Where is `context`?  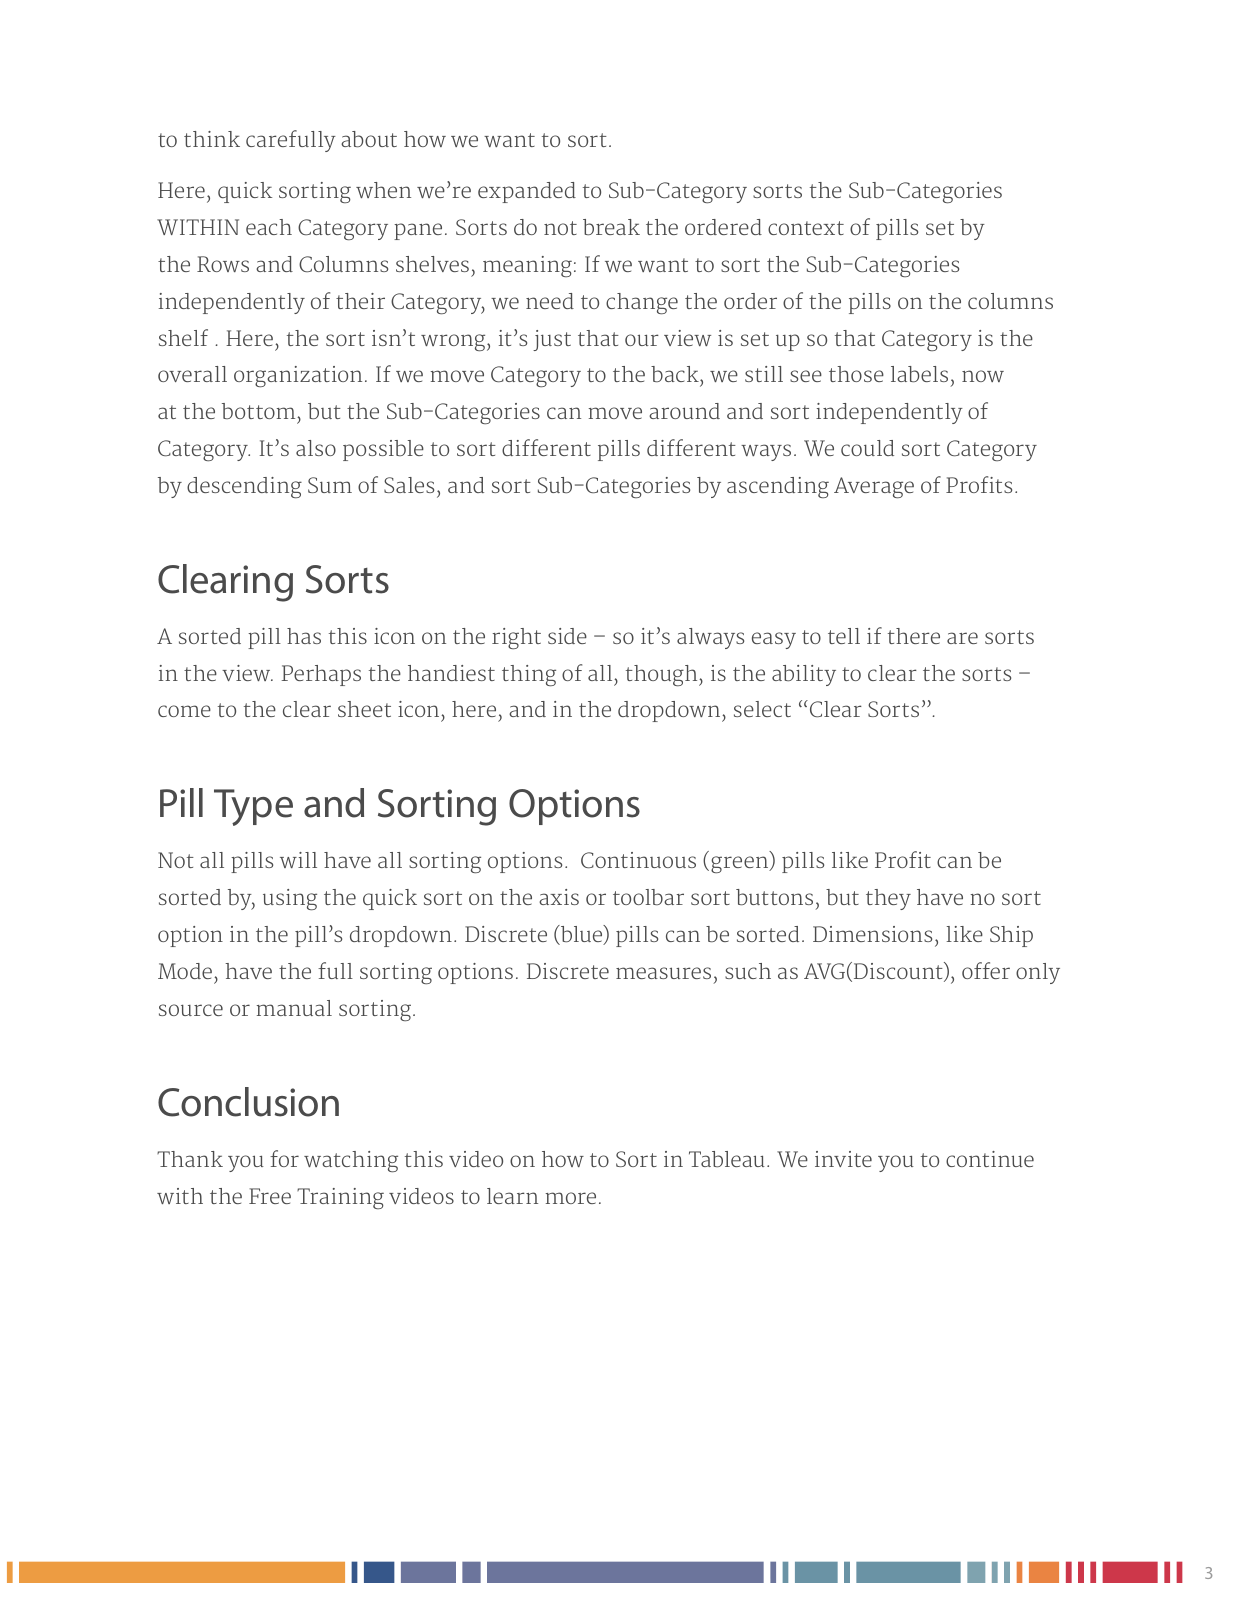 context is located at coordinates (806, 228).
